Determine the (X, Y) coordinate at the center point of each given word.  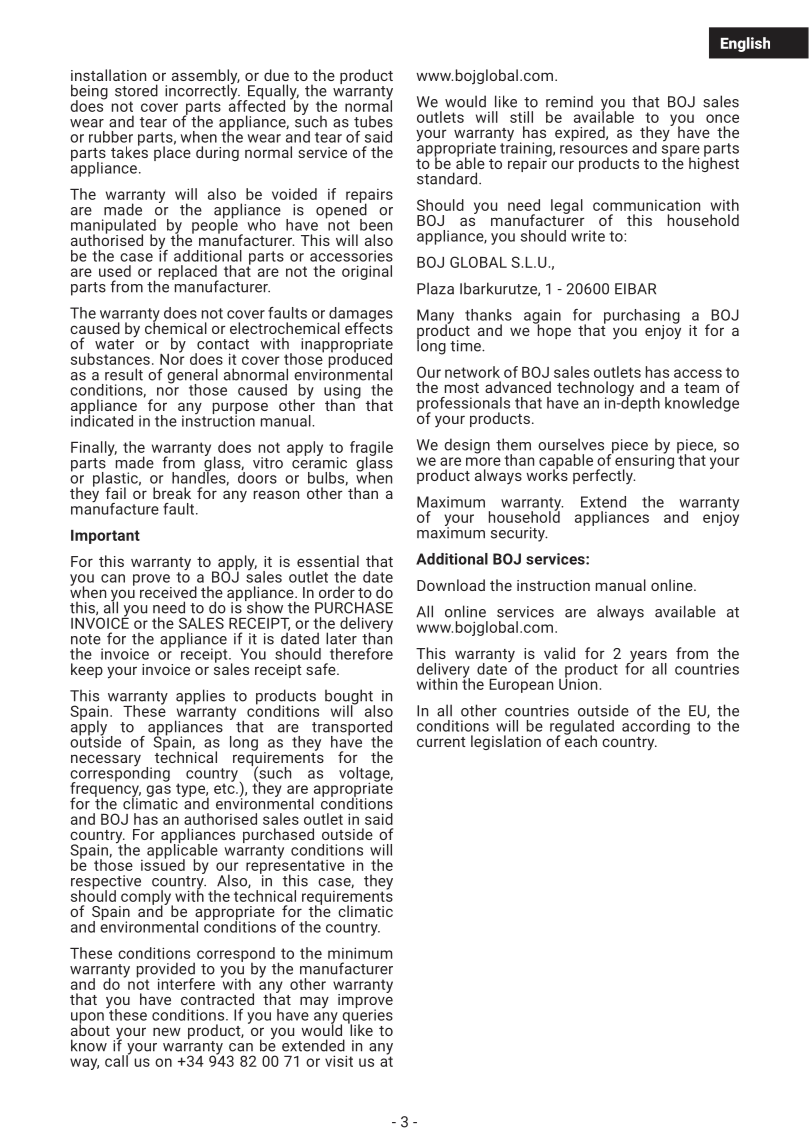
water (115, 343)
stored (136, 90)
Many (435, 317)
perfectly (604, 477)
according (656, 727)
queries (366, 1016)
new (167, 1031)
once (722, 118)
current (441, 742)
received (168, 592)
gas (158, 792)
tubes (373, 121)
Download (451, 585)
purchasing (642, 317)
